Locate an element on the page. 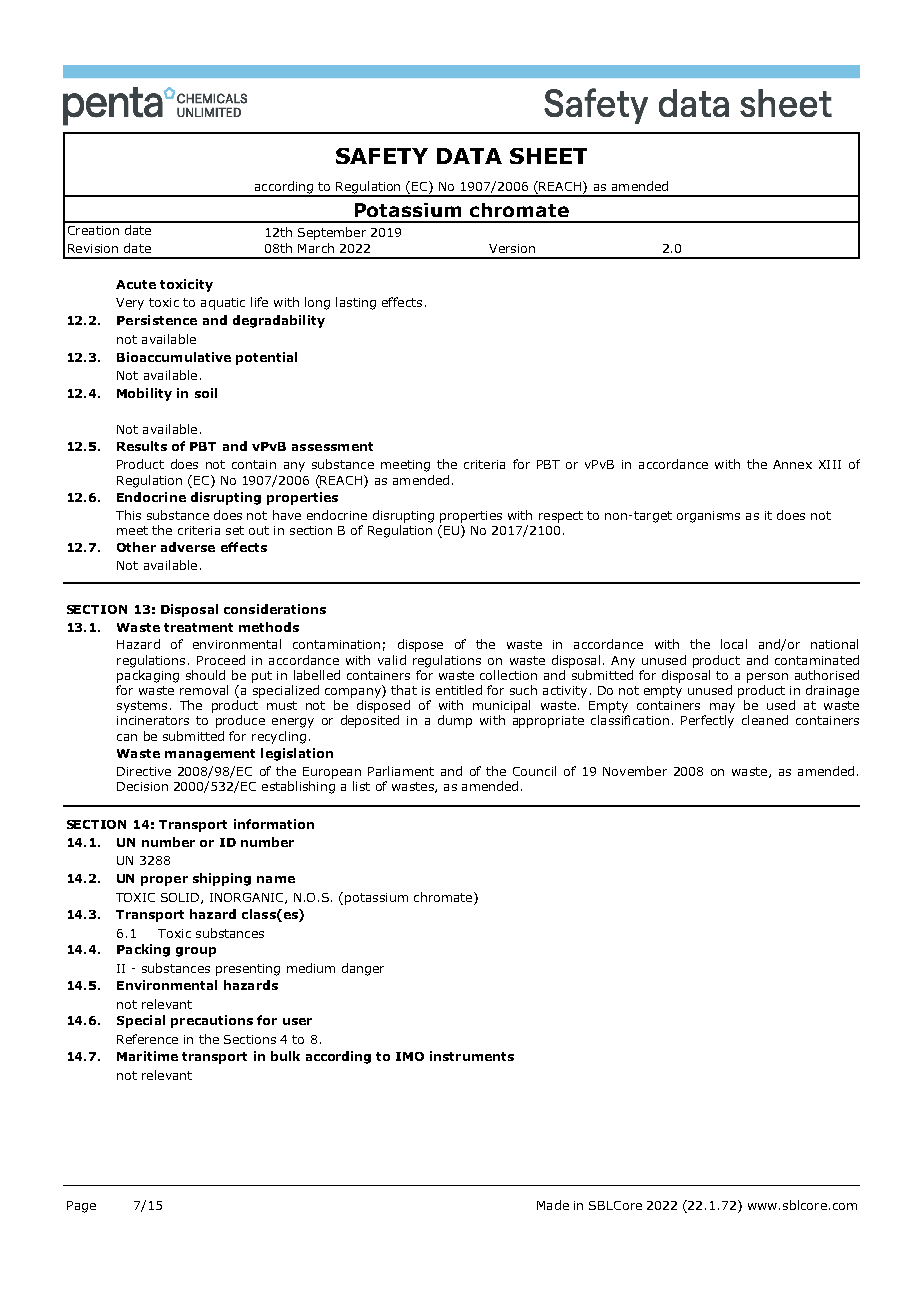  adverse is located at coordinates (188, 547).
